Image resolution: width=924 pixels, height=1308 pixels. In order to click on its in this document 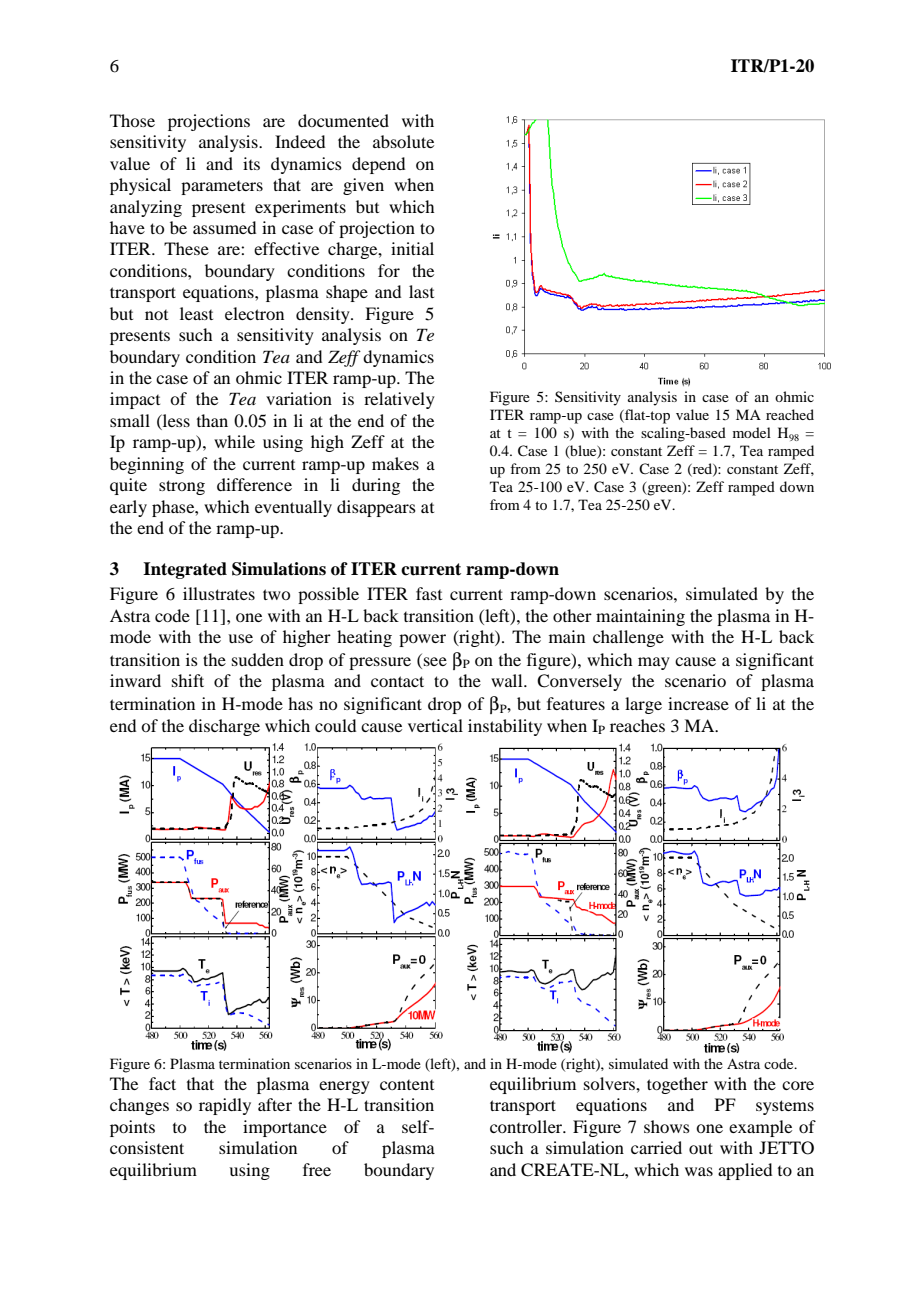, I will do `click(251, 163)`.
